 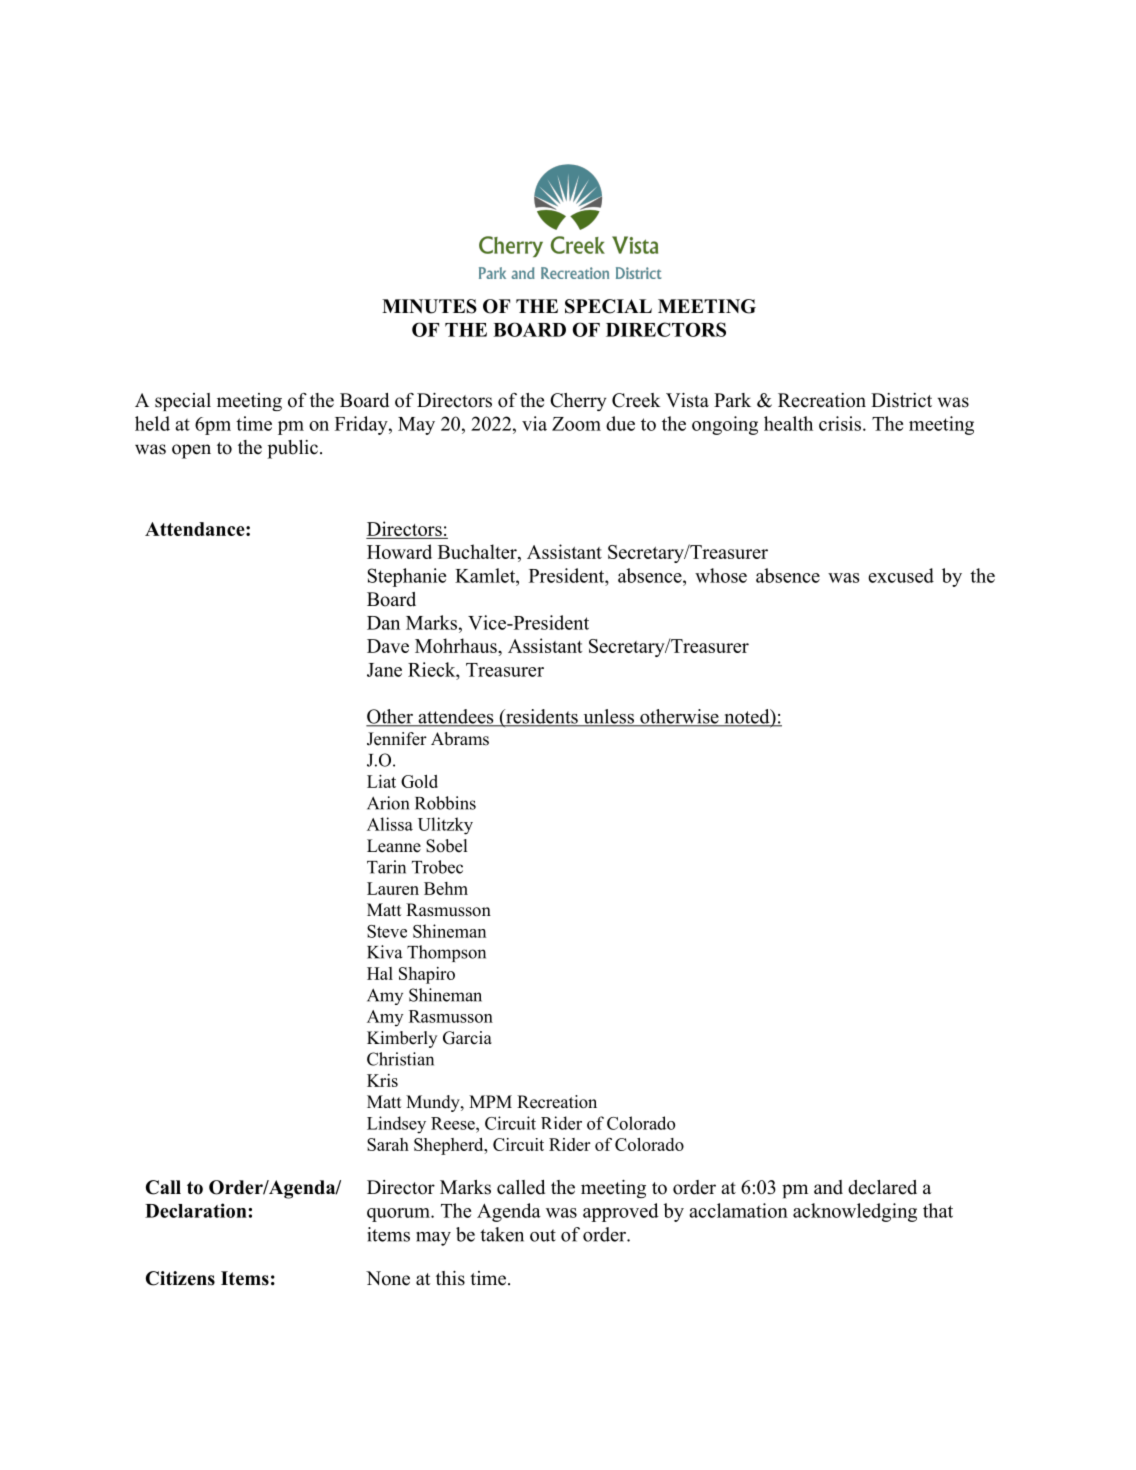 I want to click on MINUTES, so click(x=429, y=306).
